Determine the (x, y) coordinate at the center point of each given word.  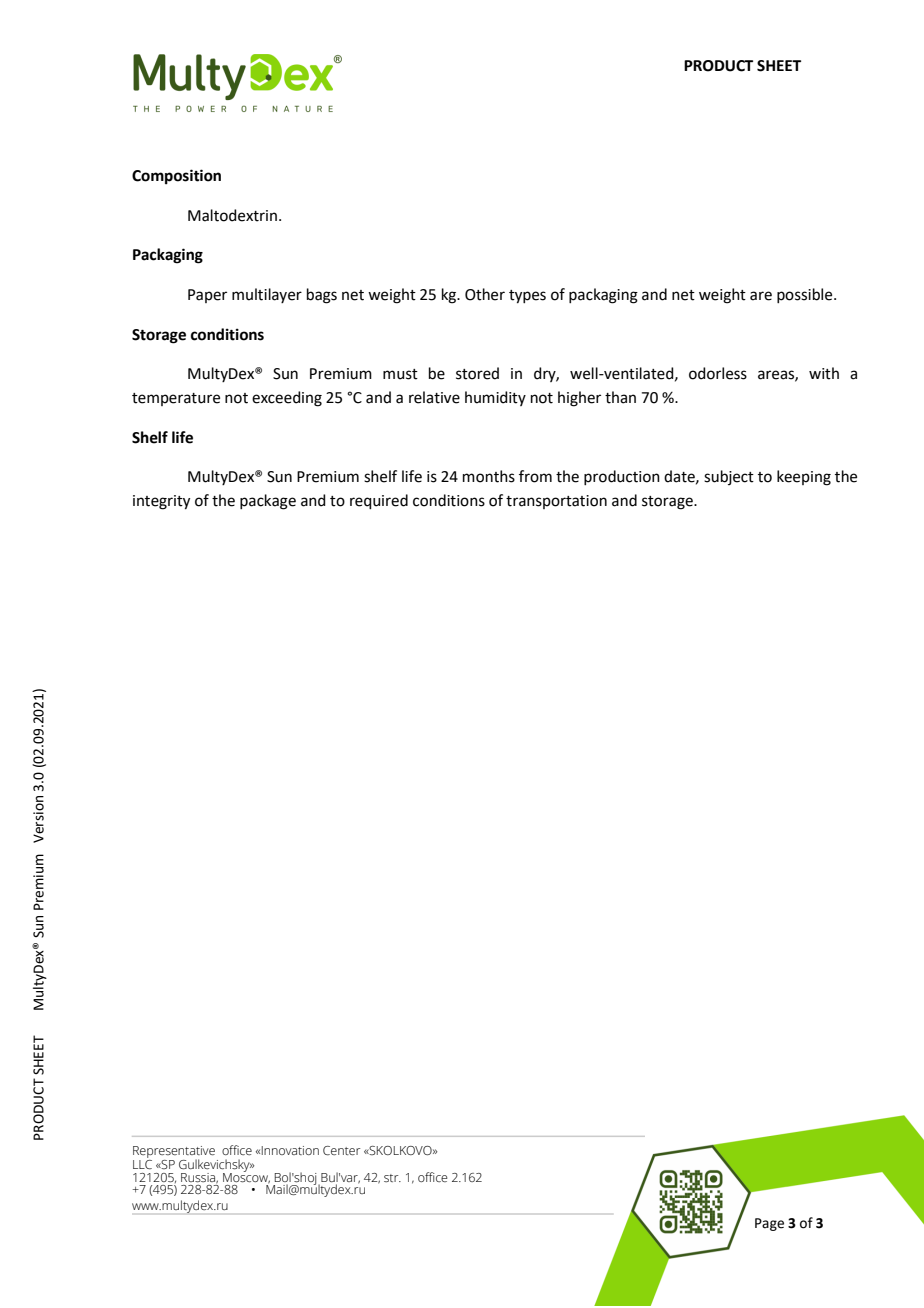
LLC (142, 1165)
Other (485, 294)
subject (729, 477)
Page (769, 1224)
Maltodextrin (232, 215)
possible (806, 295)
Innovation (290, 1150)
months (489, 476)
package (268, 502)
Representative (174, 1153)
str (392, 1178)
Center (341, 1151)
